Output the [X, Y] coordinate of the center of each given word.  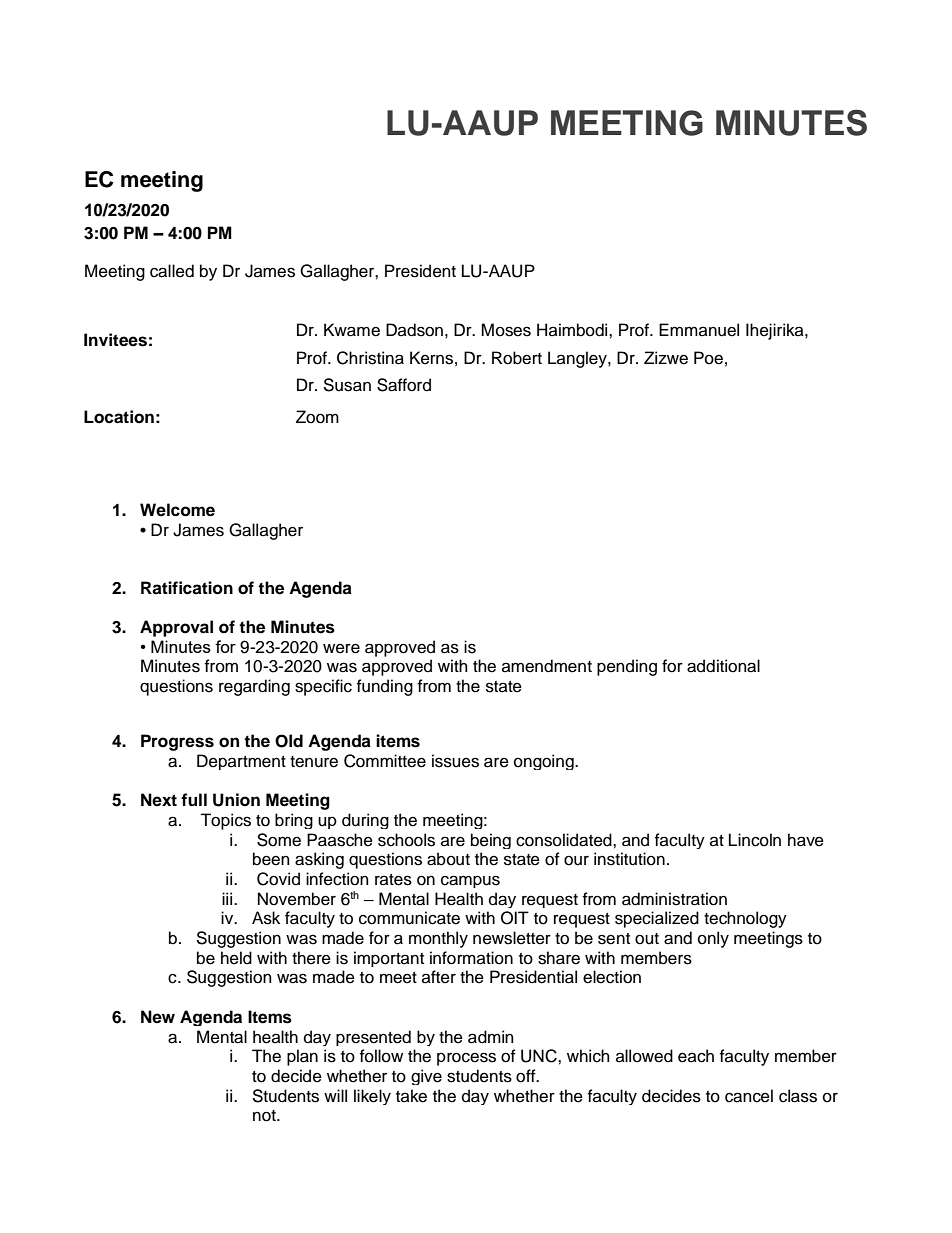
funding [385, 687]
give [426, 1077]
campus [470, 881]
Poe [708, 358]
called [172, 271]
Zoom [317, 417]
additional [723, 666]
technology [745, 919]
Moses [506, 330]
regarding [254, 687]
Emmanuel [699, 330]
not [265, 1116]
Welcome [177, 510]
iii [228, 898]
